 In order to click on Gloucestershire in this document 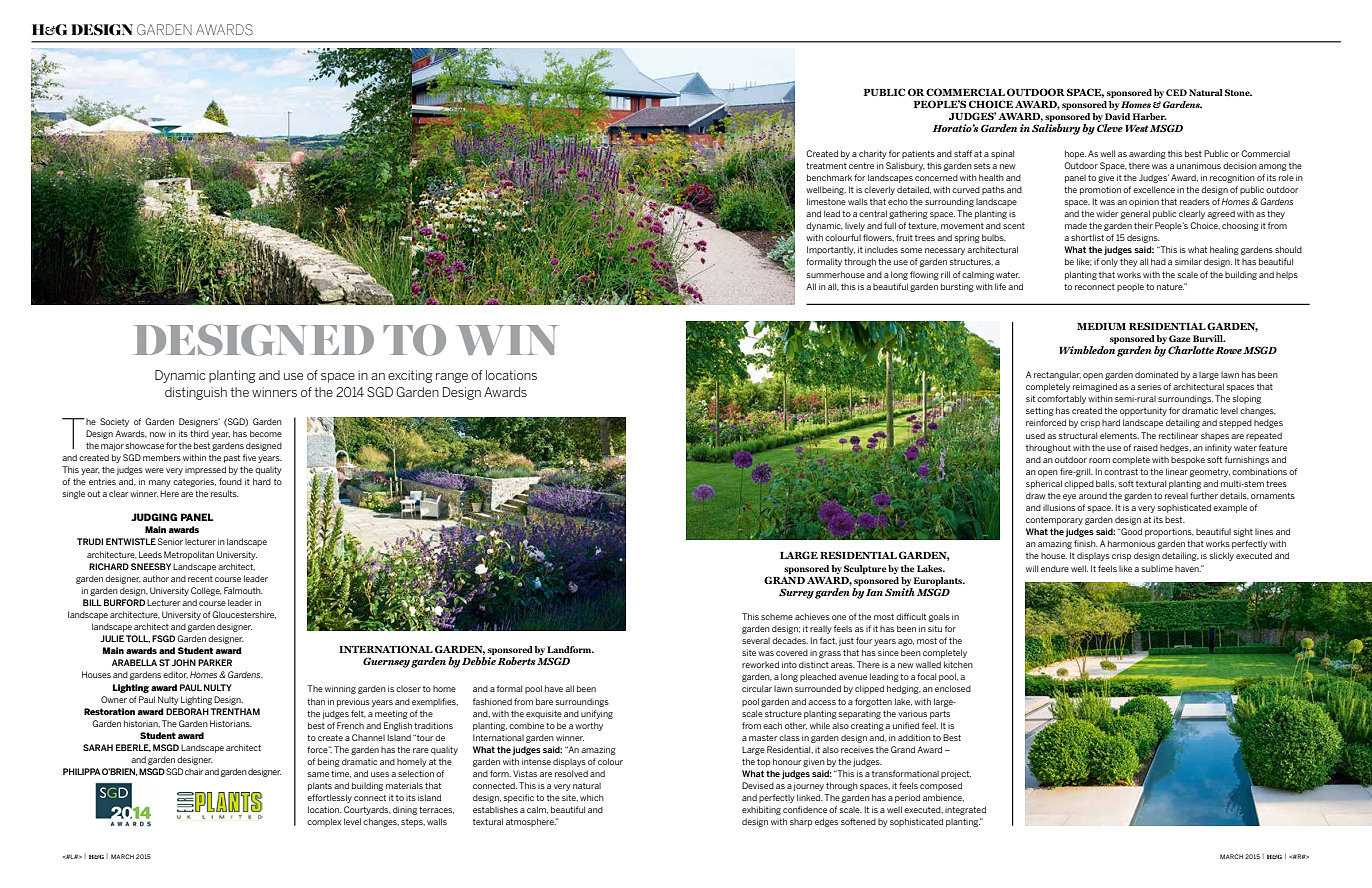, I will do `click(244, 615)`.
